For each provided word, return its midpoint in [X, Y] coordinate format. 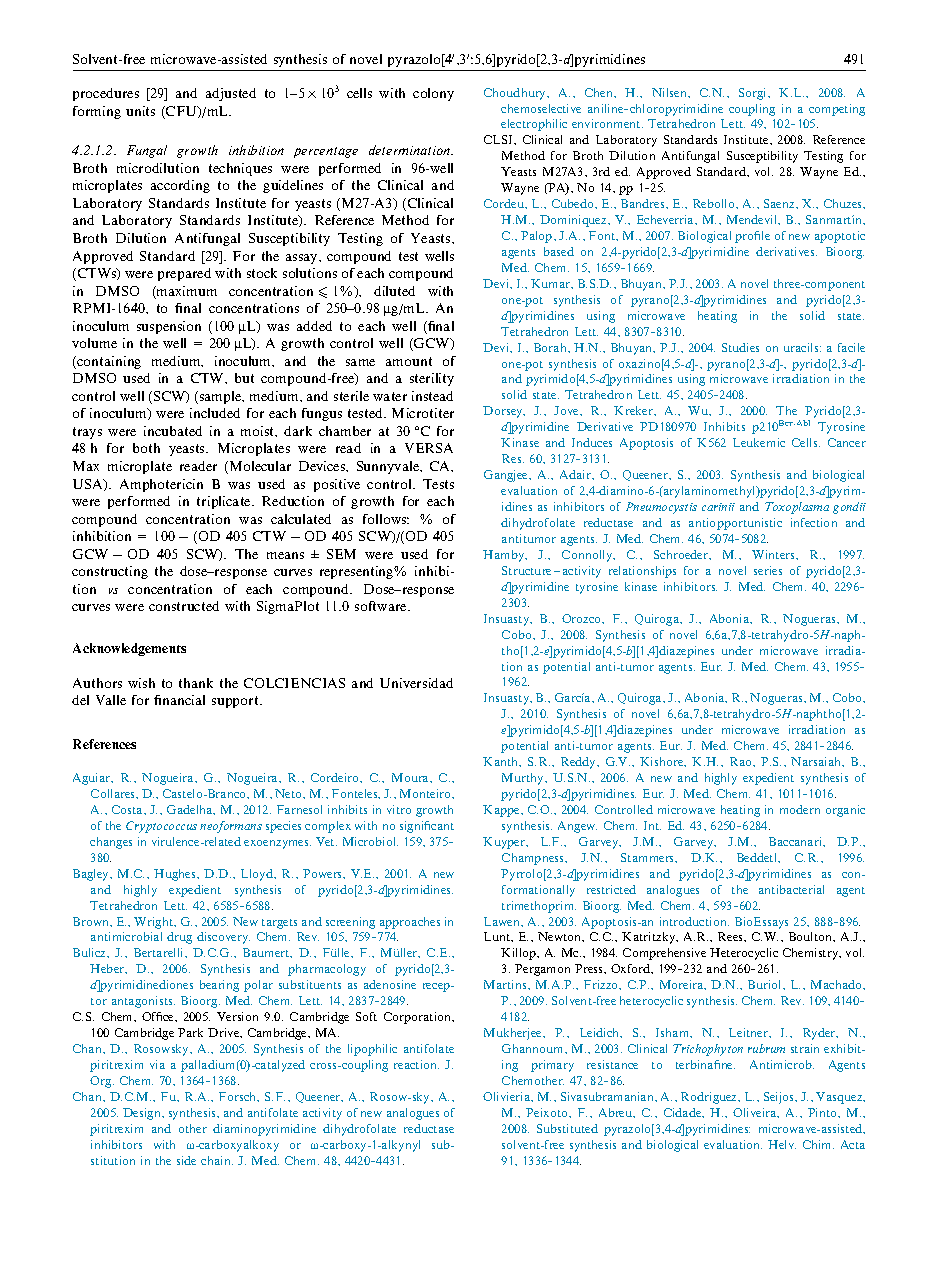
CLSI [499, 139]
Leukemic [759, 442]
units [140, 111]
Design [143, 1114]
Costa [128, 809]
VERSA [429, 448]
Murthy [524, 779]
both [146, 448]
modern [800, 809]
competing [837, 110]
